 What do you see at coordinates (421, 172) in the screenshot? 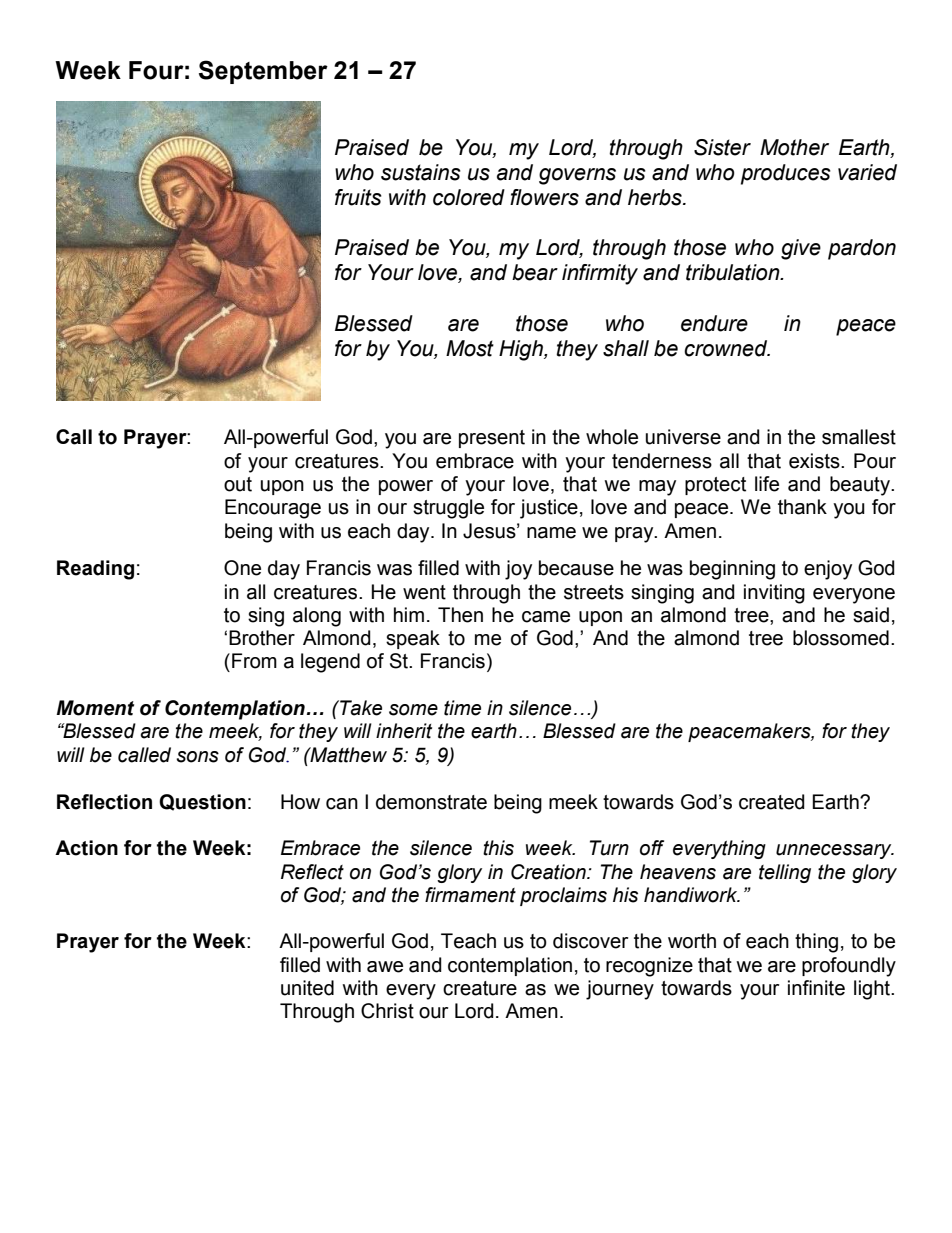
I see `sustains` at bounding box center [421, 172].
